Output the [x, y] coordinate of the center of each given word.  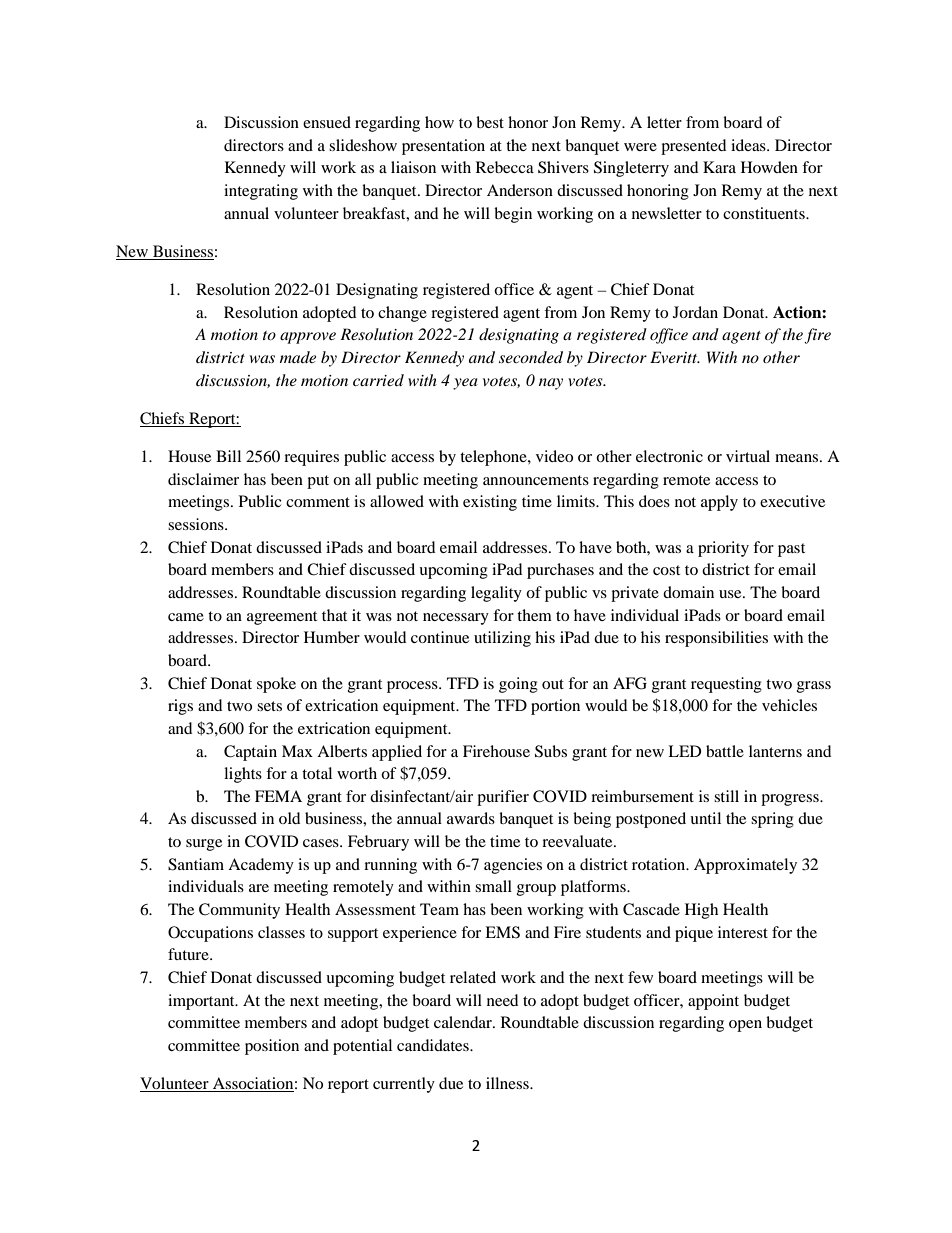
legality [496, 594]
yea [465, 384]
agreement [282, 618]
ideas [749, 145]
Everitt [675, 357]
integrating [261, 192]
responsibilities [716, 639]
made [298, 357]
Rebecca [505, 167]
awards [471, 818]
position [272, 1047]
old [289, 818]
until [705, 818]
